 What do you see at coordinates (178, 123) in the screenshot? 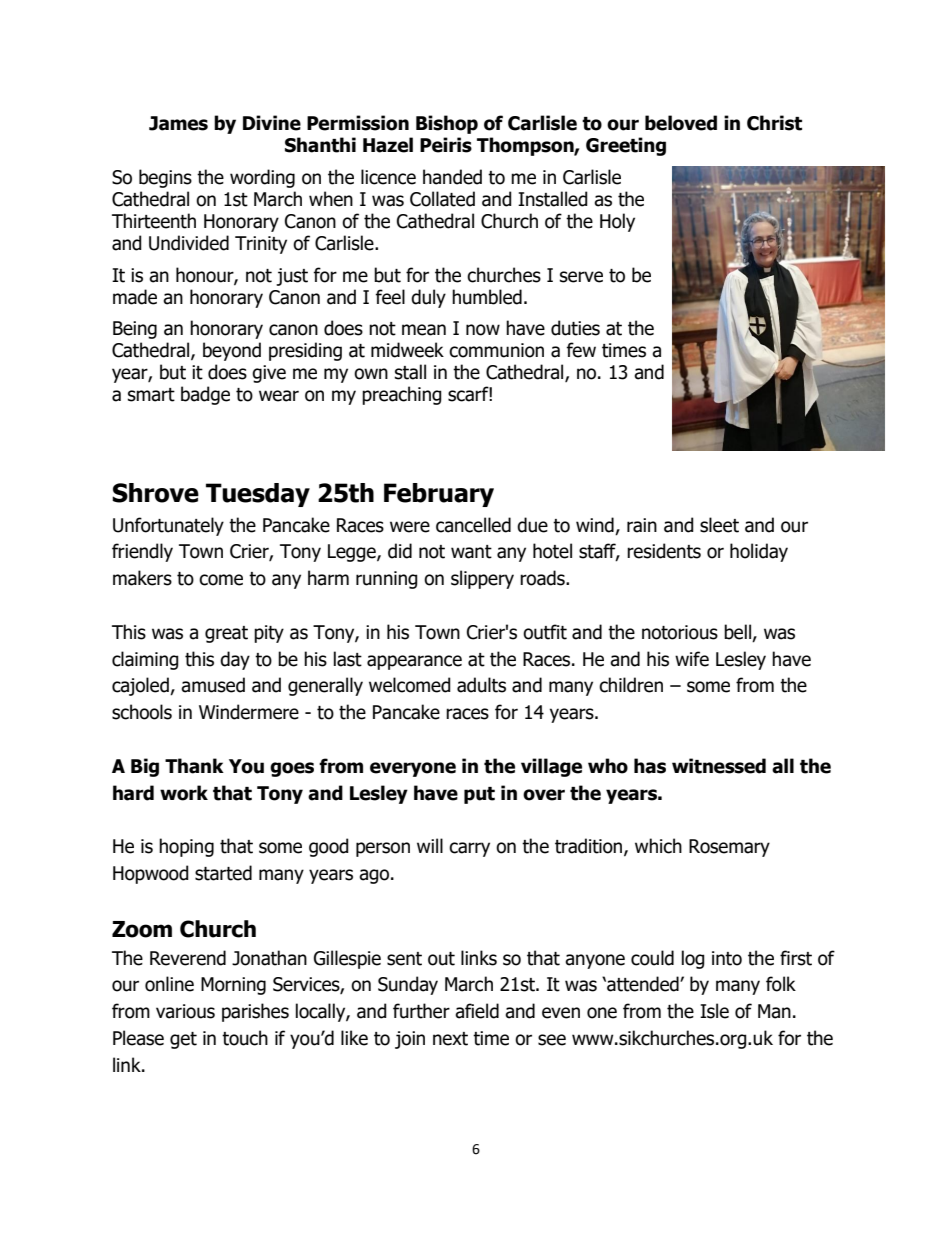
I see `James` at bounding box center [178, 123].
